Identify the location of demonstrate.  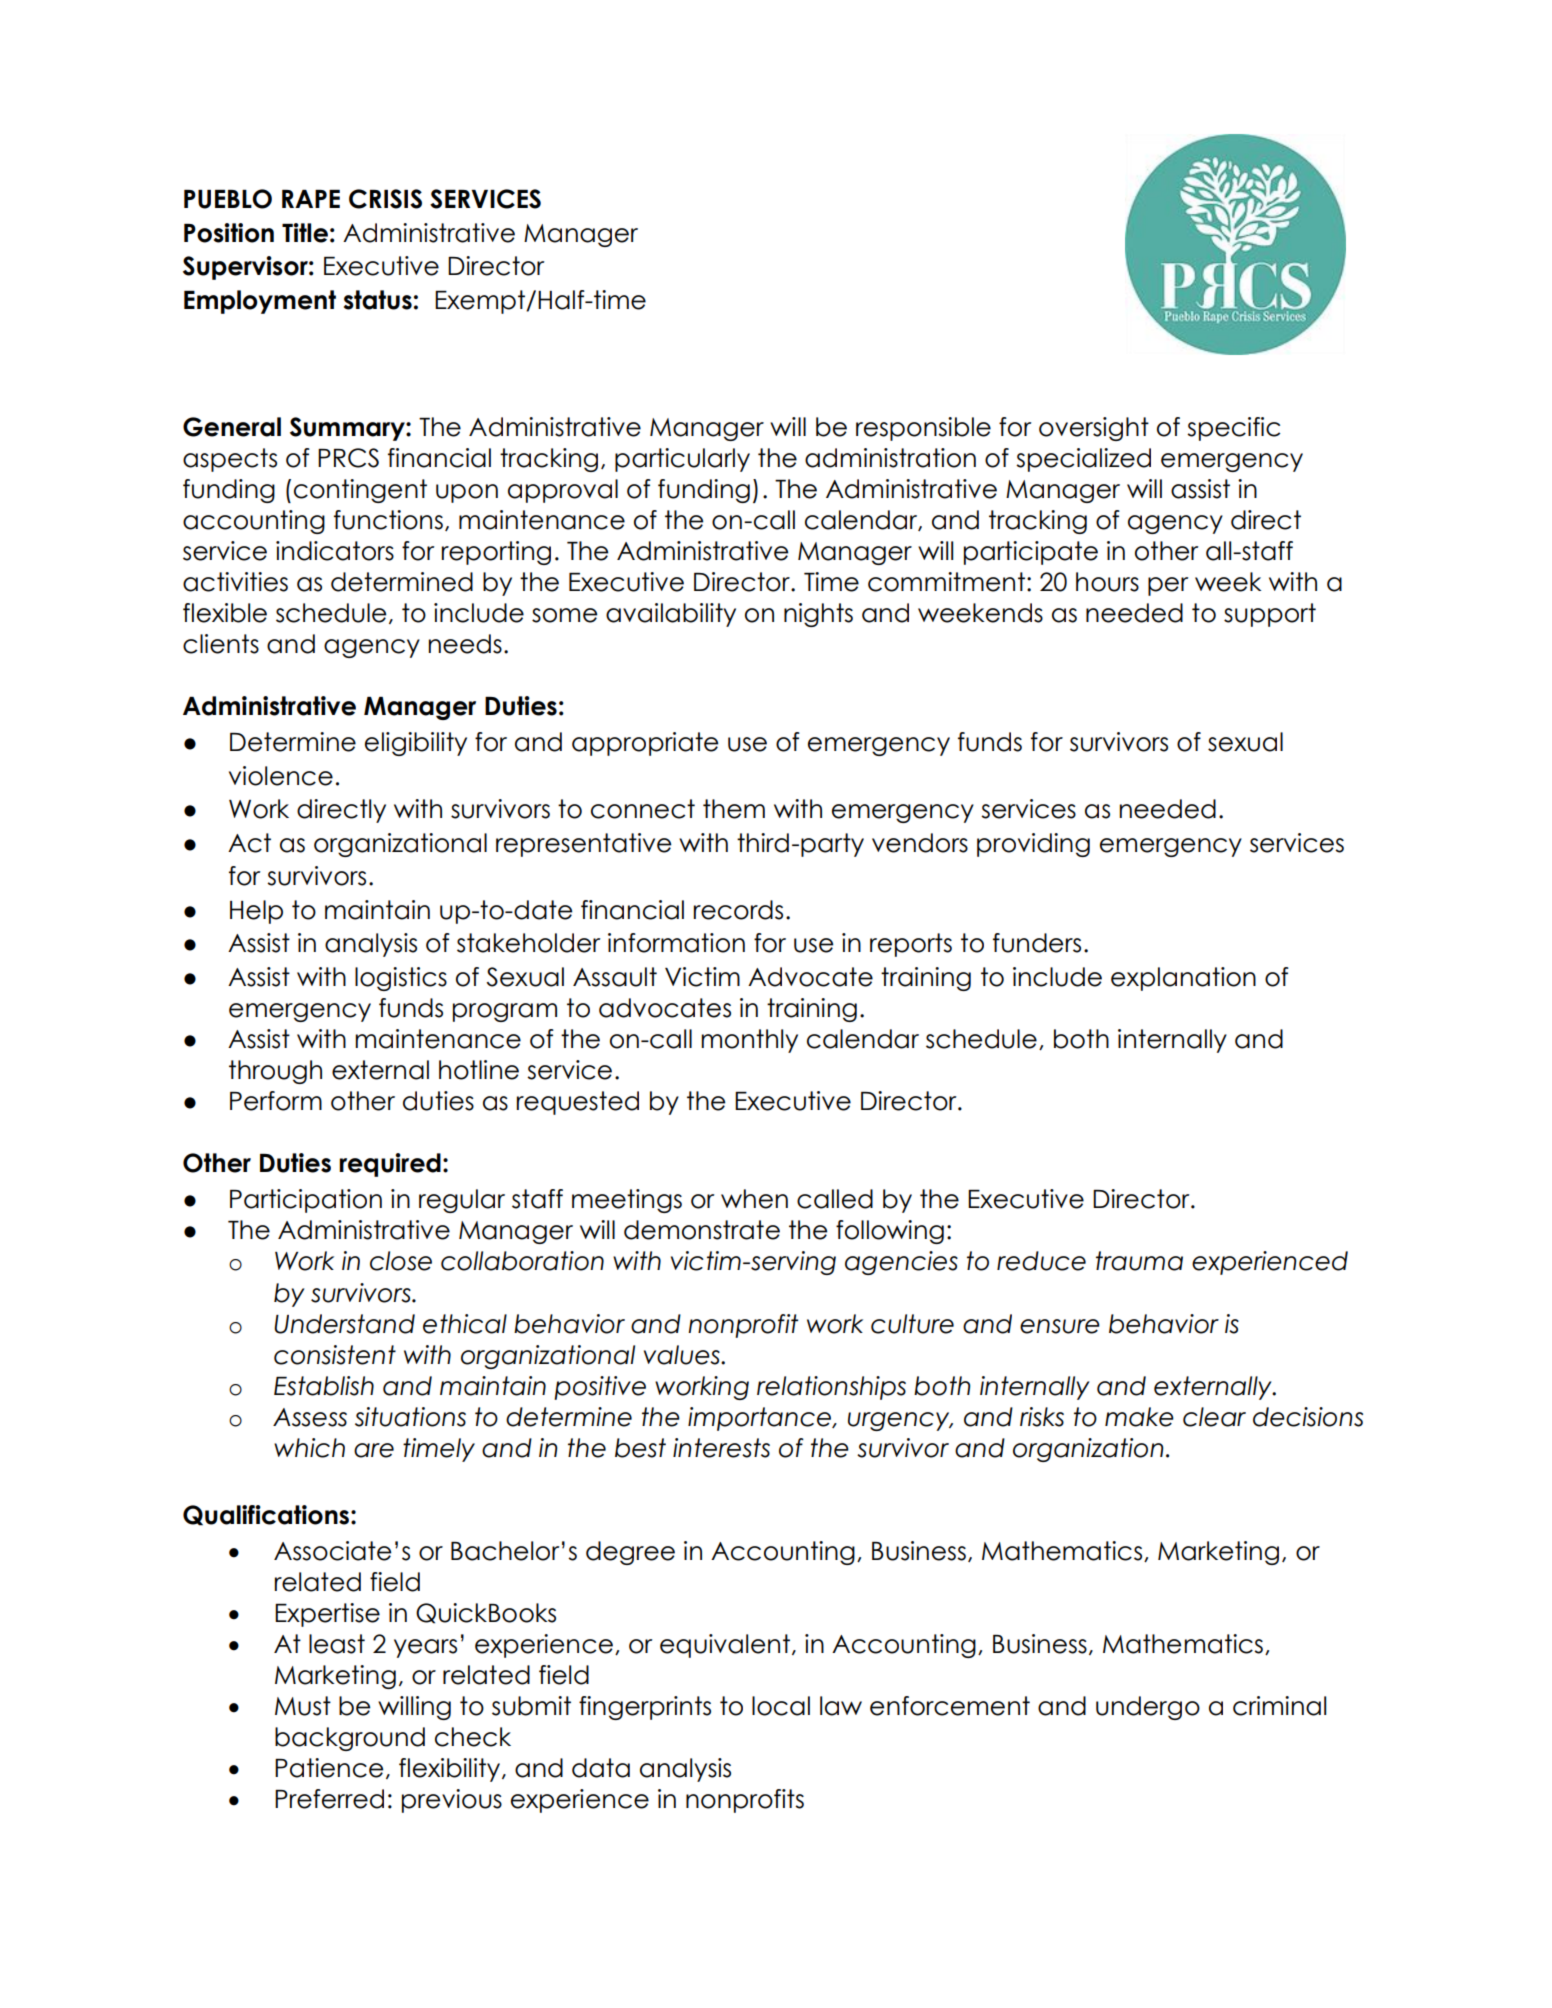
(702, 1230).
